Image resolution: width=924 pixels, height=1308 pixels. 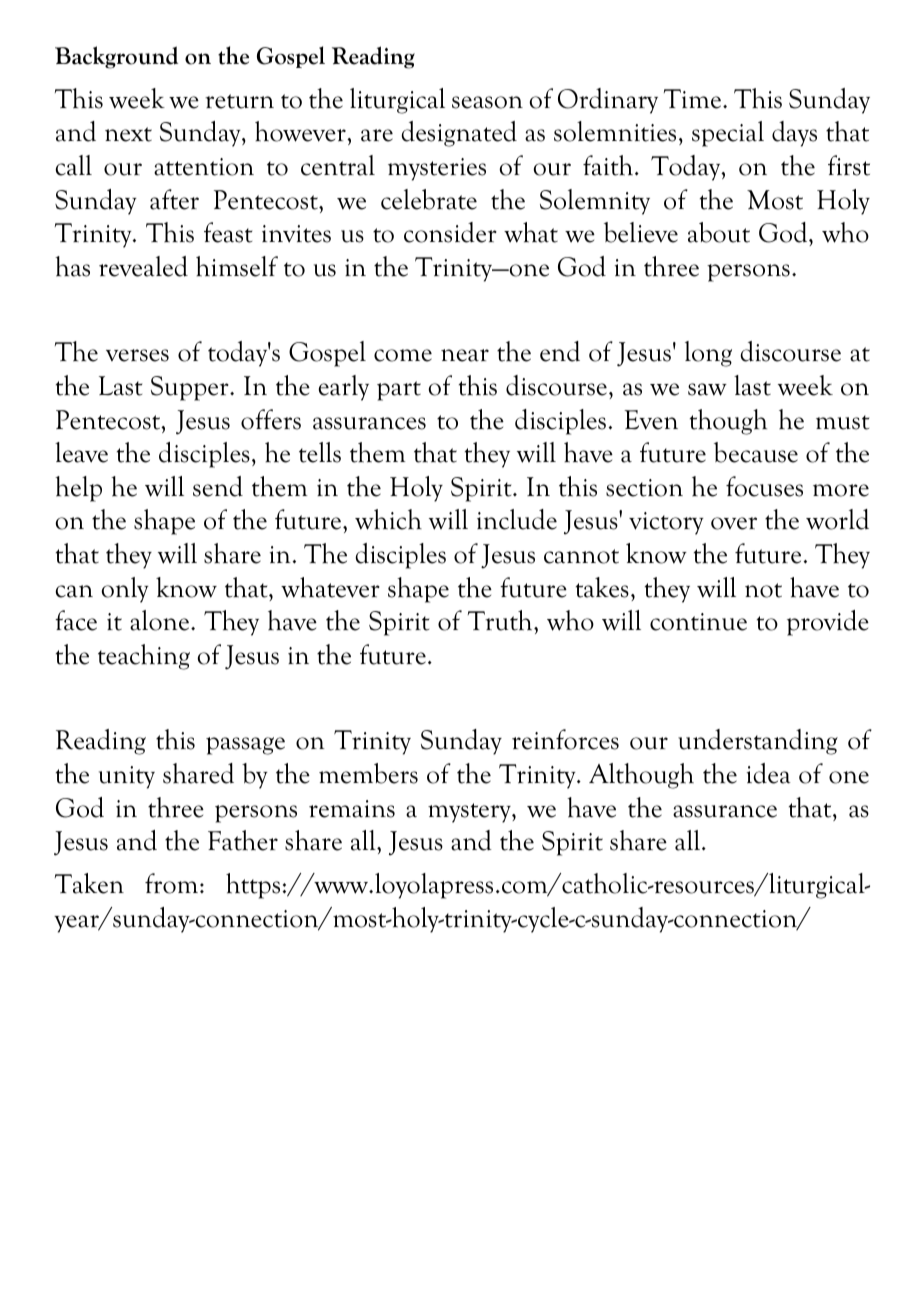 I want to click on focuses, so click(x=764, y=486).
